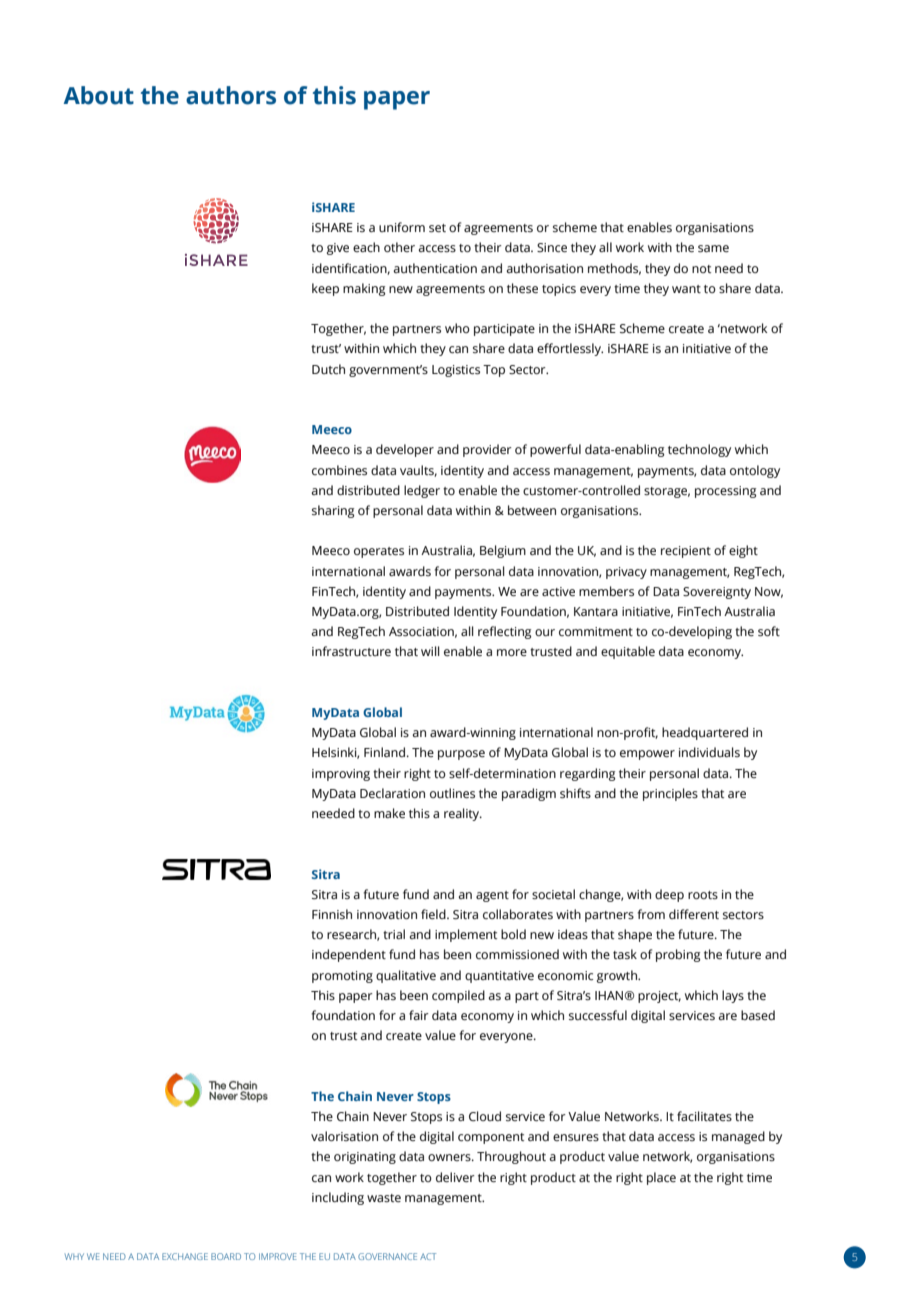  What do you see at coordinates (430, 651) in the page?
I see `will` at bounding box center [430, 651].
